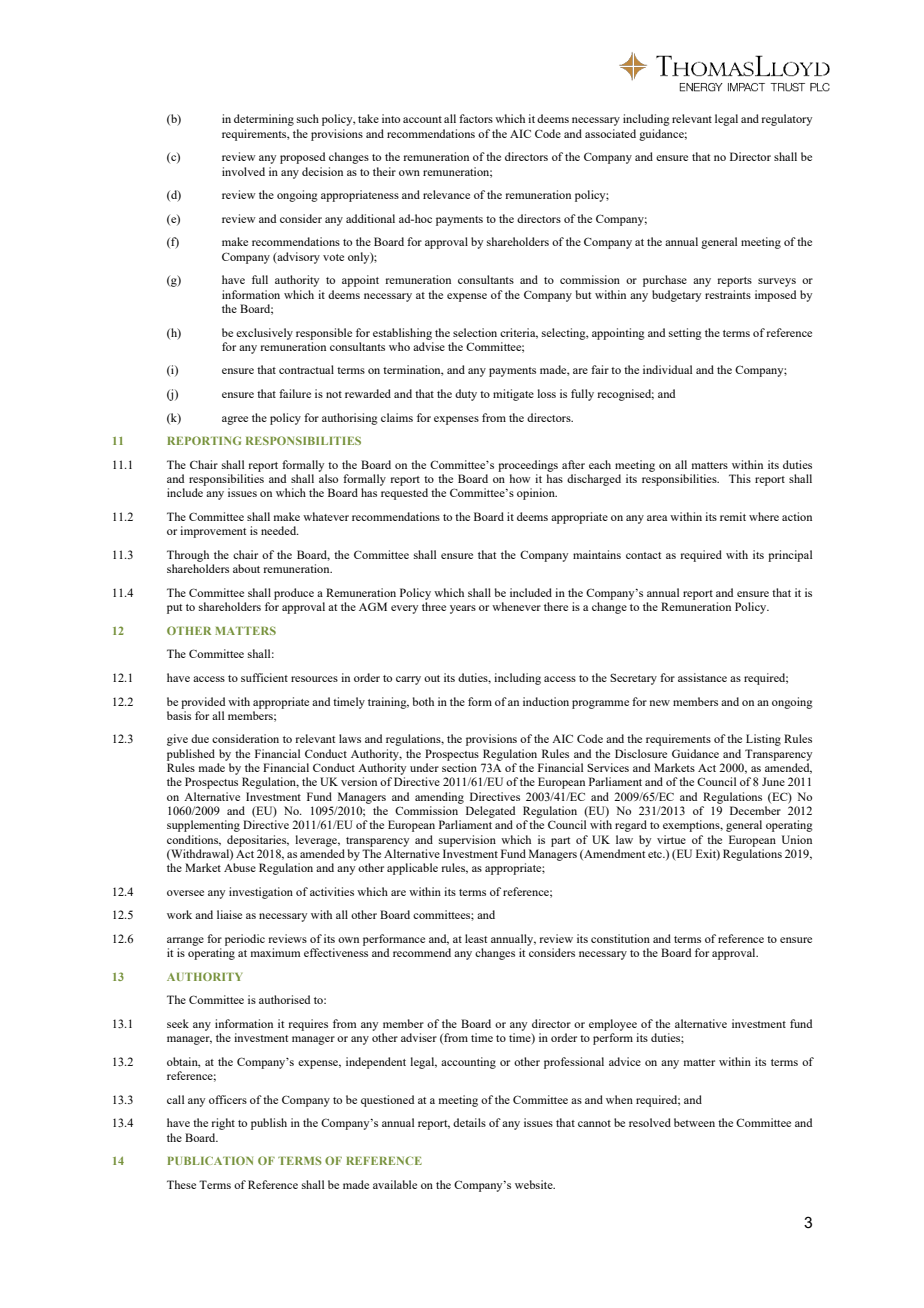 The width and height of the screenshot is (924, 1308). Describe the element at coordinates (476, 938) in the screenshot. I see `least` at that location.
